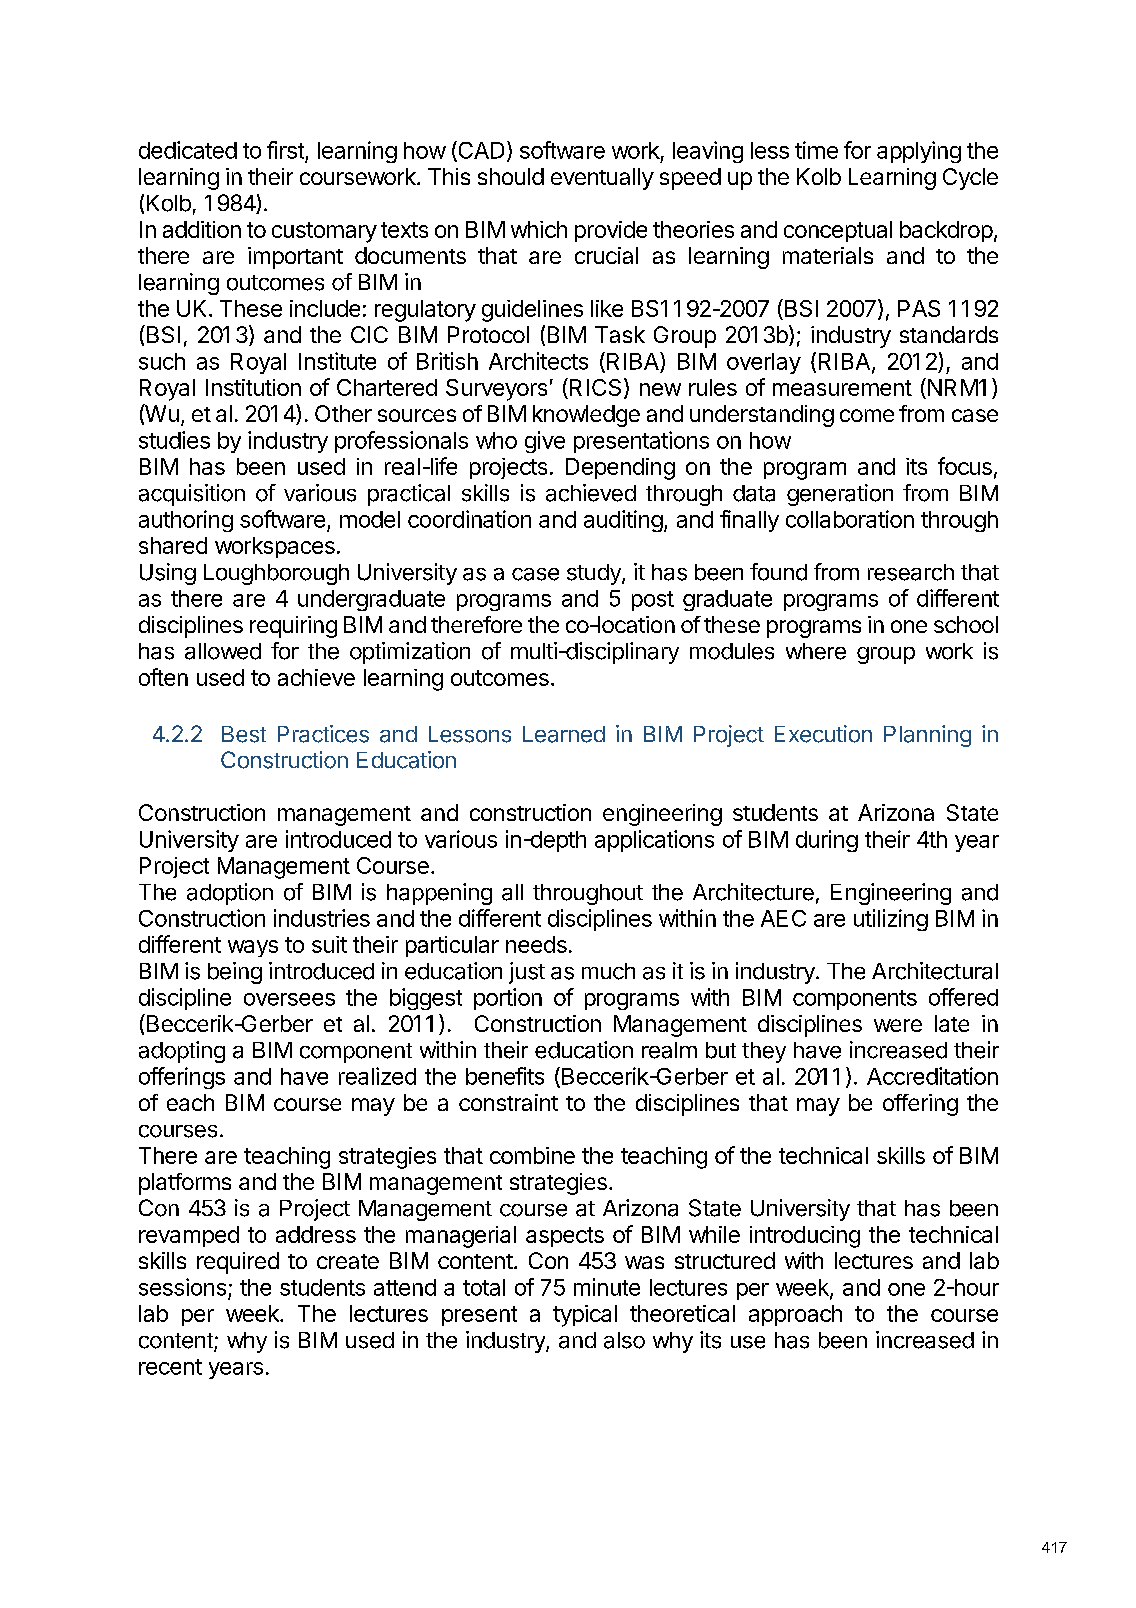 The image size is (1136, 1608). I want to click on Best, so click(244, 734).
